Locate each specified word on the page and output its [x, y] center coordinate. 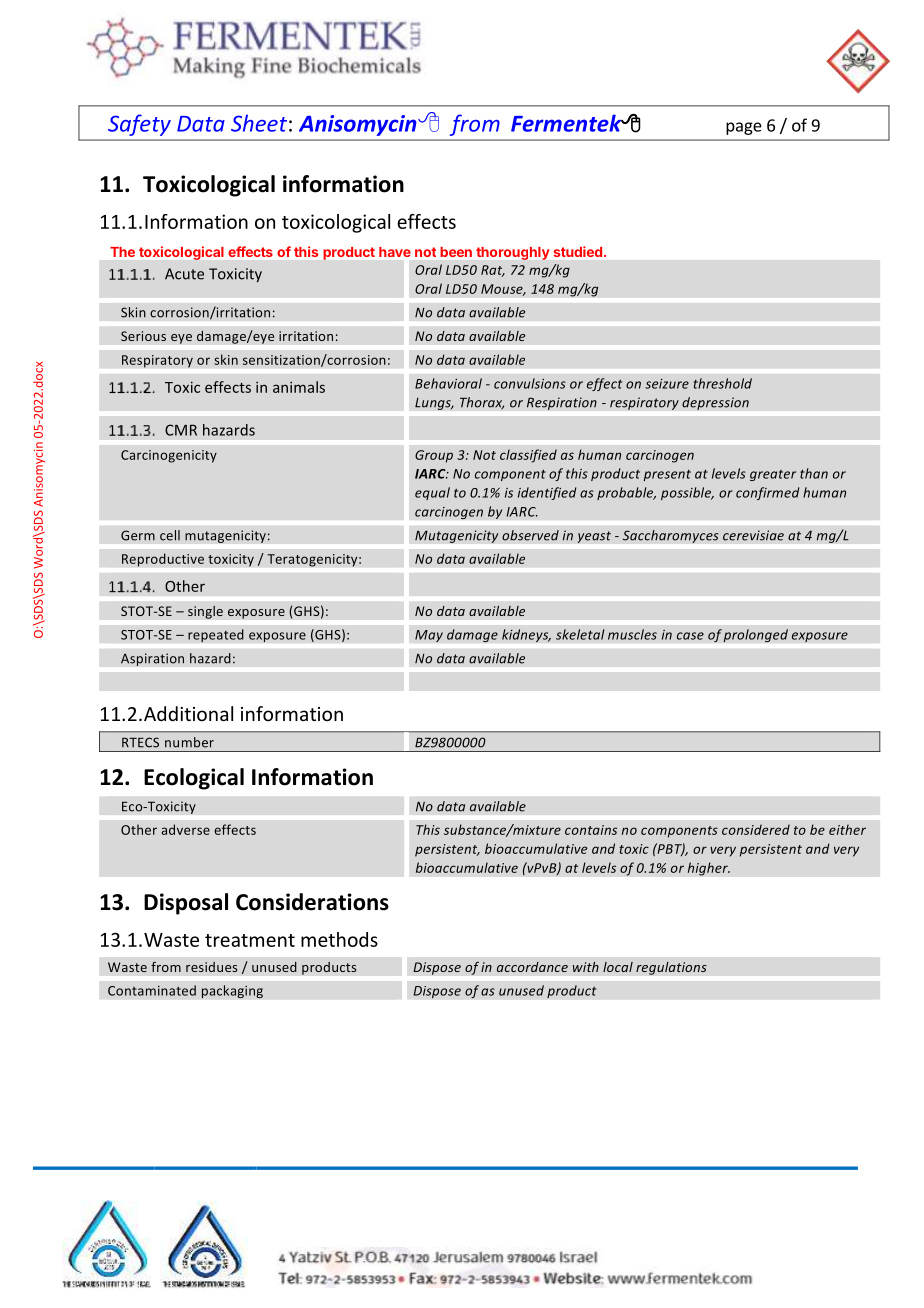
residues [211, 967]
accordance [532, 967]
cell [170, 535]
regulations [671, 968]
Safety [139, 125]
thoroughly [512, 253]
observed [530, 535]
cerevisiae [753, 535]
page [744, 128]
